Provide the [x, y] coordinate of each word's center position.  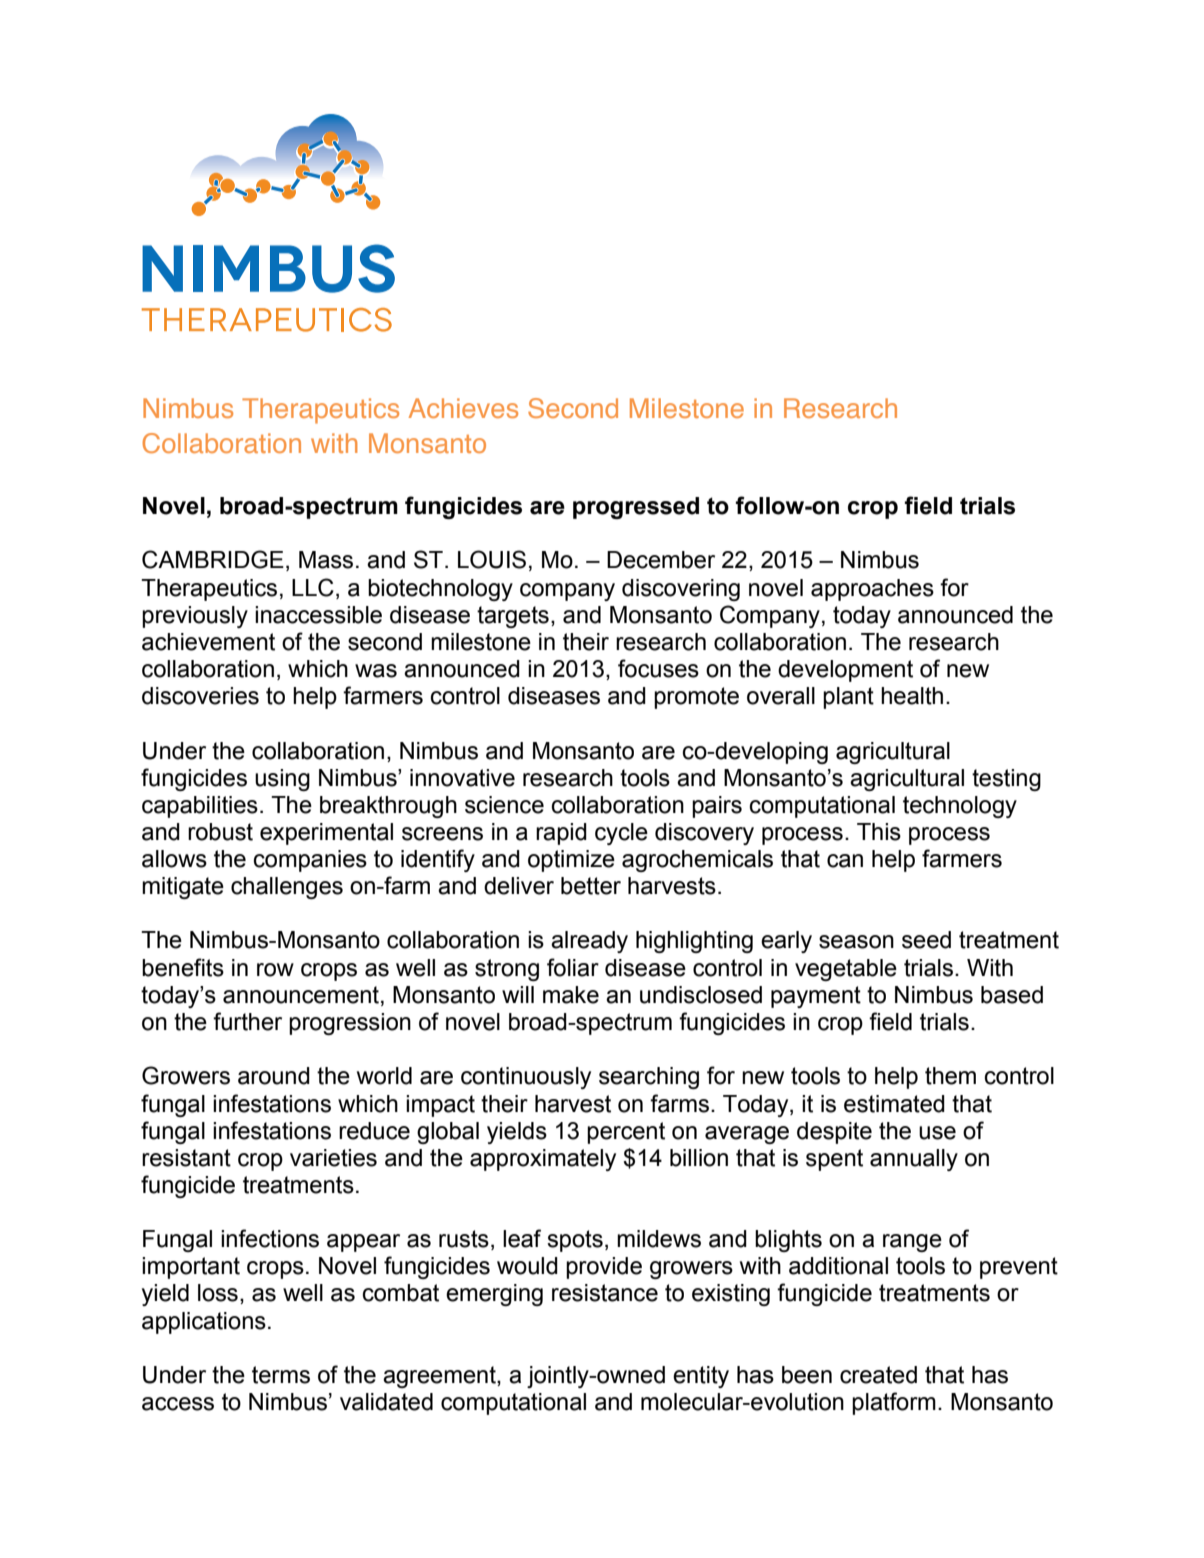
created [878, 1375]
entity [701, 1377]
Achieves [463, 408]
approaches [872, 590]
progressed [636, 508]
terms [281, 1375]
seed [926, 940]
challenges [287, 888]
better [591, 886]
